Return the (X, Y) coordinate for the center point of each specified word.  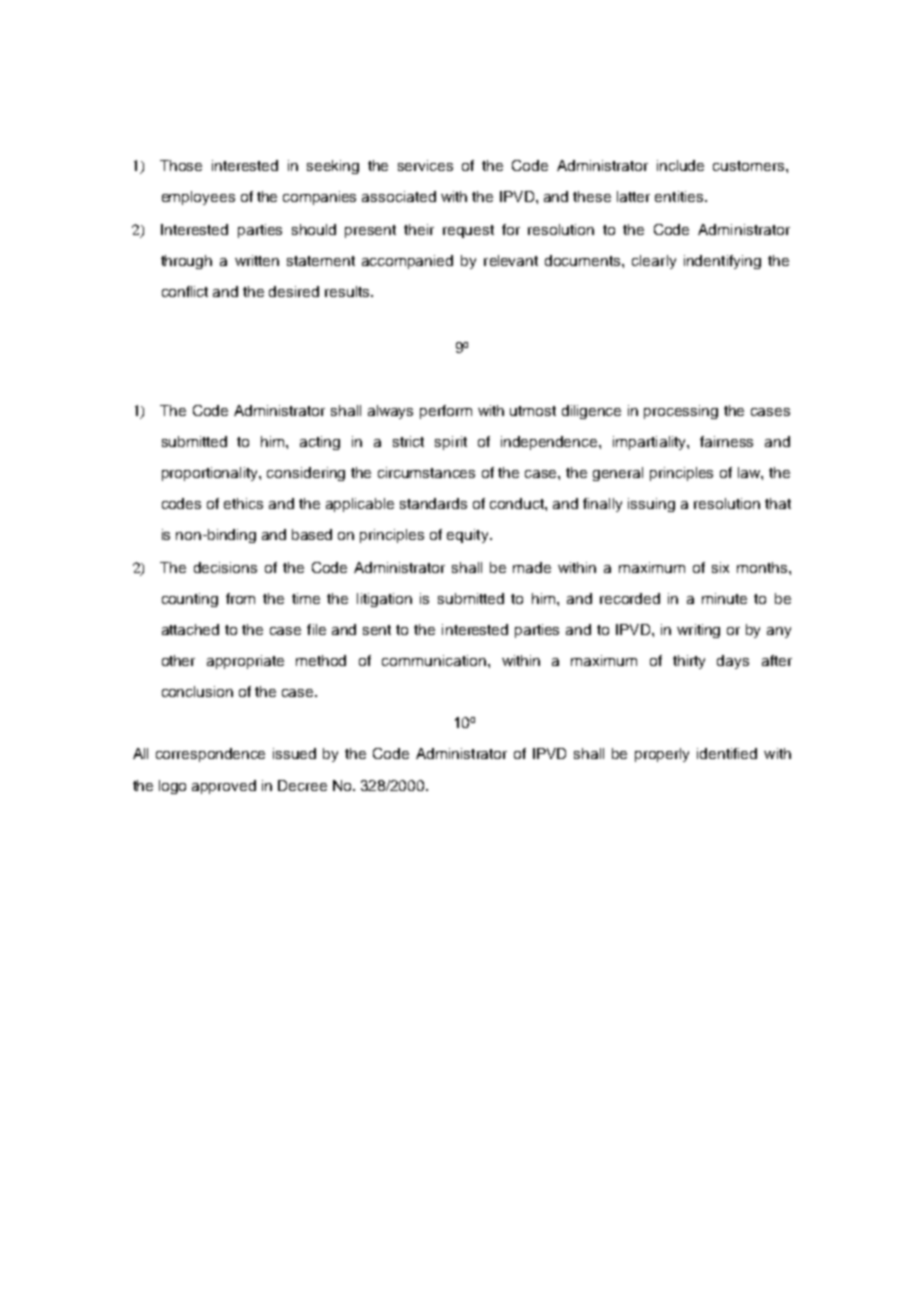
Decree (302, 785)
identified (727, 753)
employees (198, 198)
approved (224, 787)
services (425, 165)
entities (680, 196)
